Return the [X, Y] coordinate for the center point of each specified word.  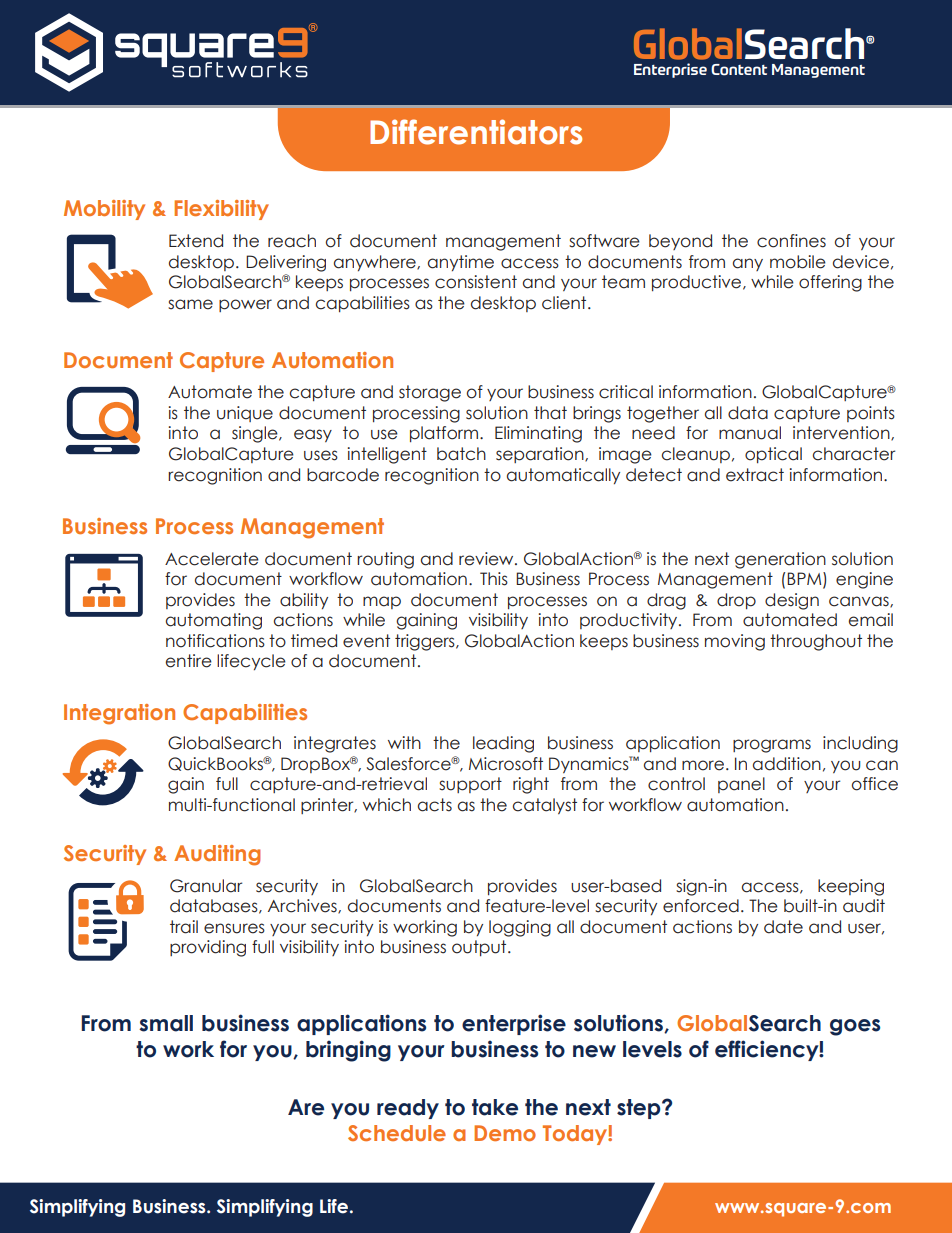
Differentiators [476, 132]
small [166, 1023]
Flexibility [221, 210]
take [495, 1107]
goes [855, 1027]
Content [739, 70]
